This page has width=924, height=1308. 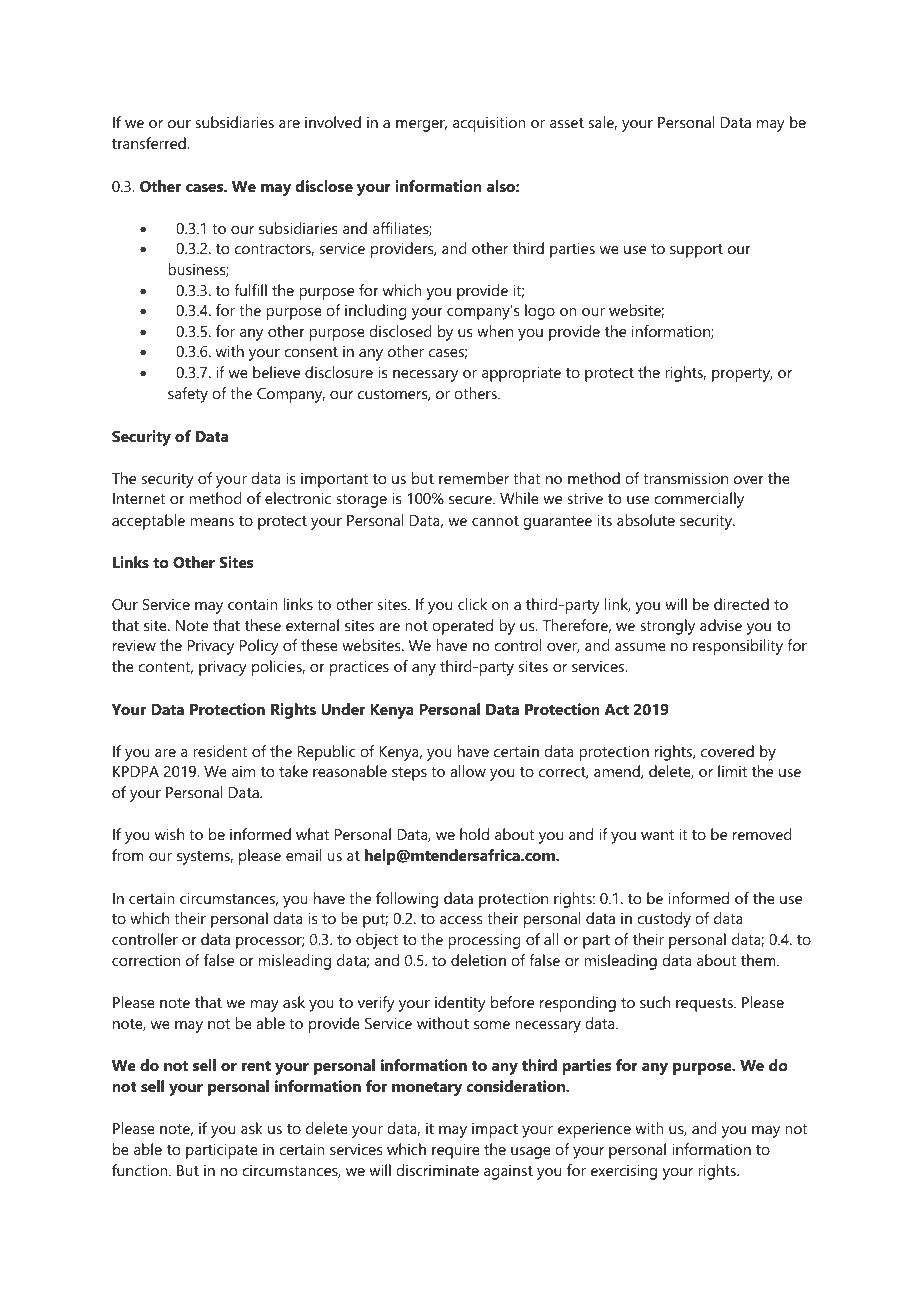 I want to click on access, so click(x=461, y=920).
